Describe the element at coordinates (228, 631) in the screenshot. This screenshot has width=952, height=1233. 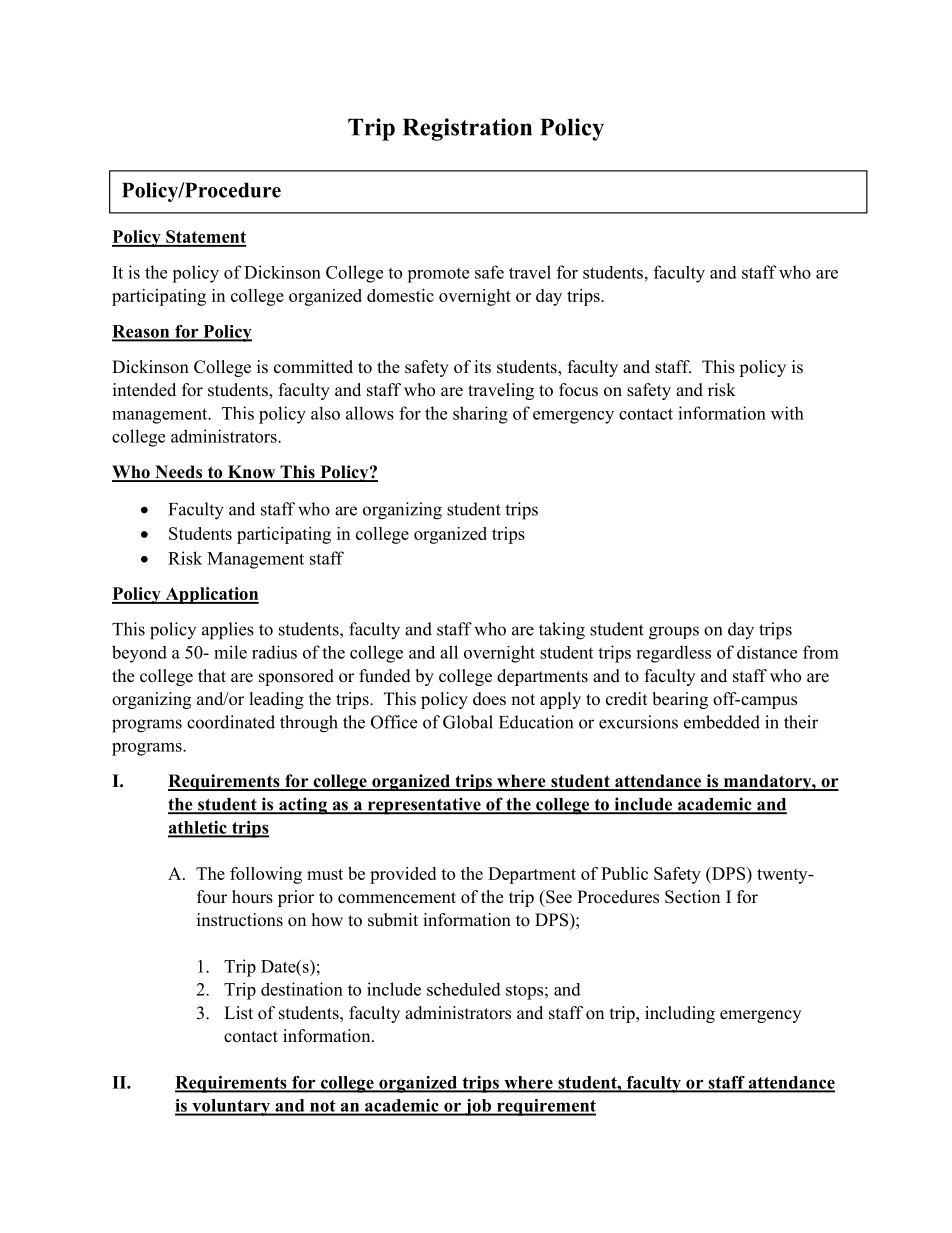
I see `applies` at that location.
